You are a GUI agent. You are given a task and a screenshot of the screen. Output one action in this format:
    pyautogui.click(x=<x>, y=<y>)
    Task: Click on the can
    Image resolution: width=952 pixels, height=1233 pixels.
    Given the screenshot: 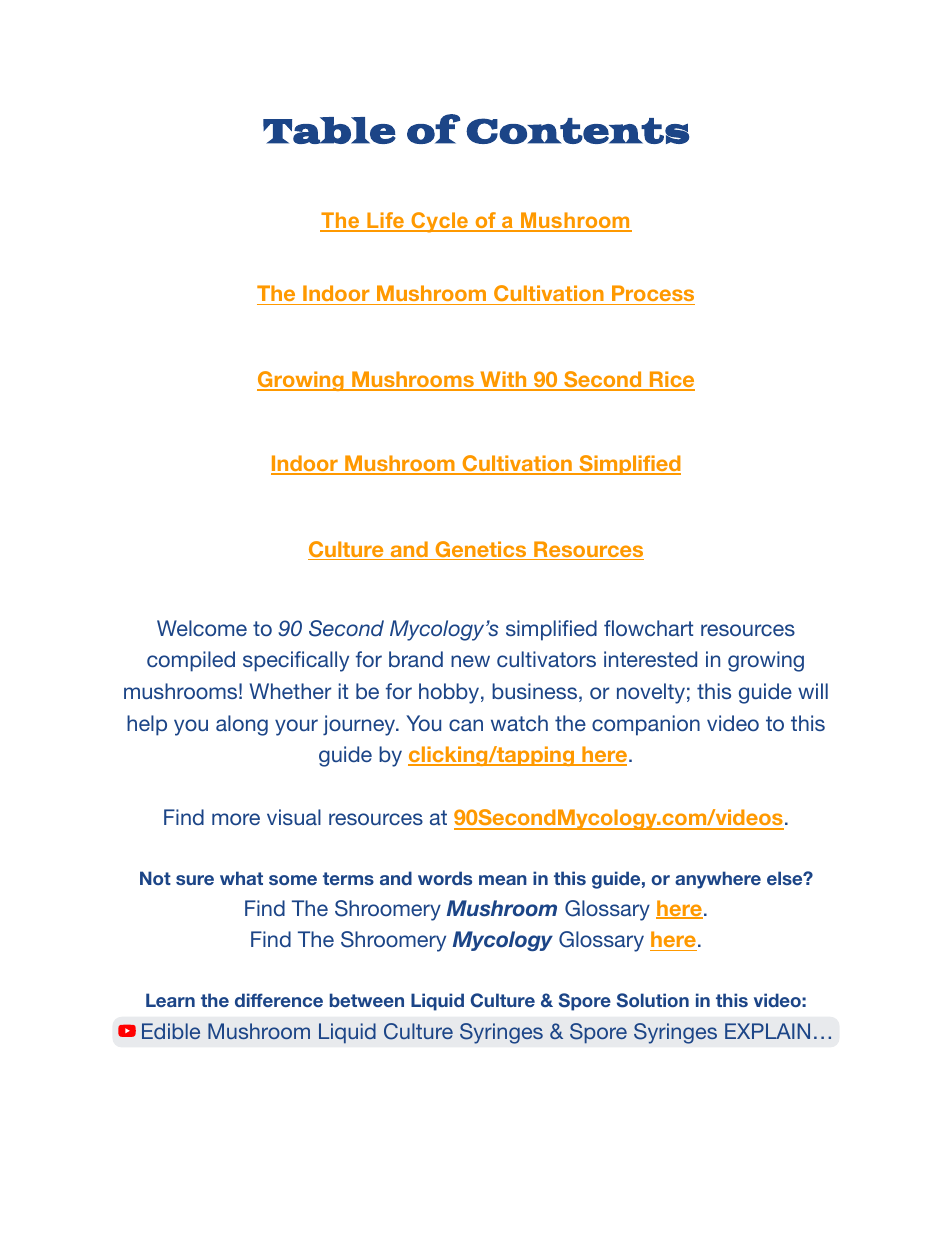 What is the action you would take?
    pyautogui.click(x=466, y=725)
